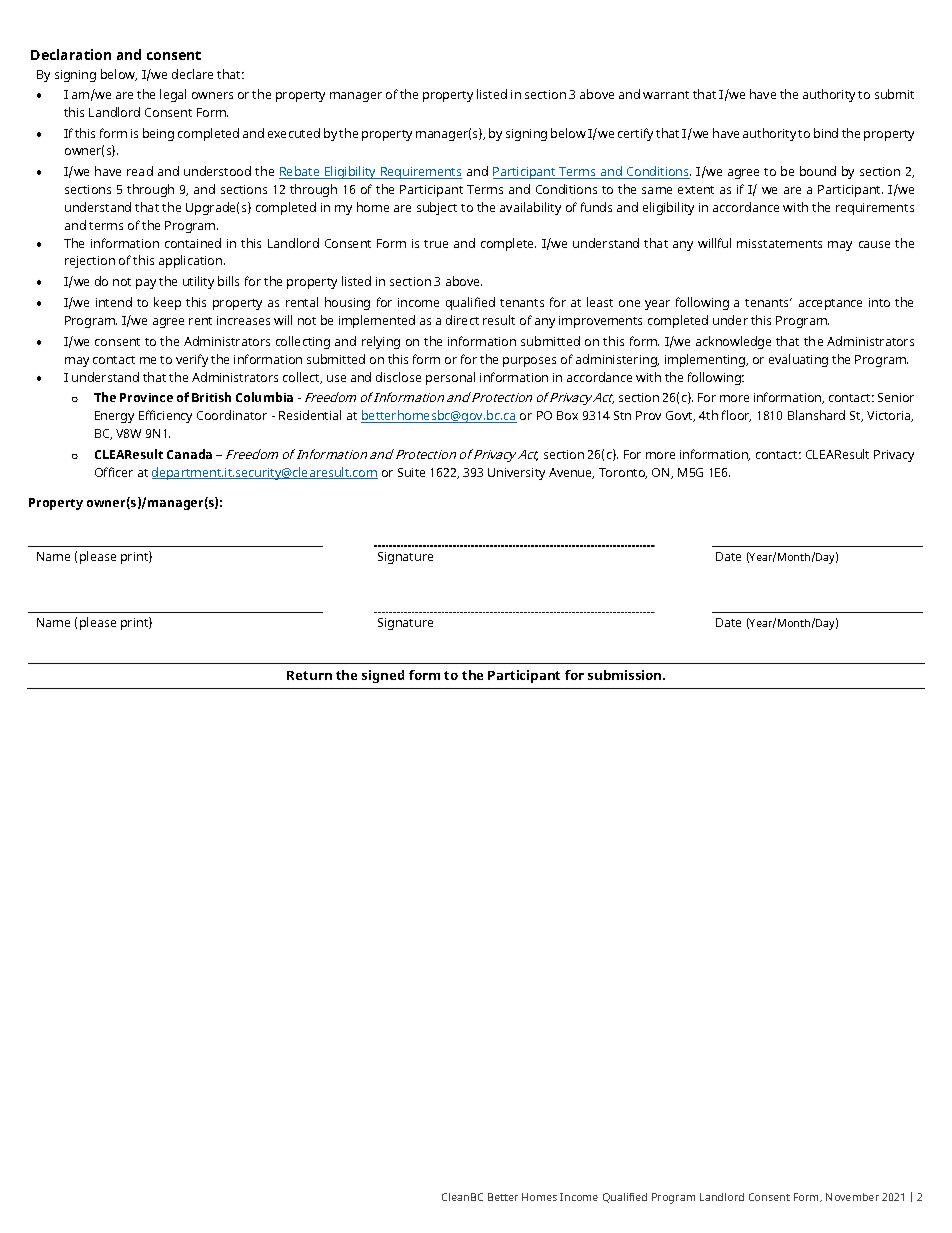  What do you see at coordinates (626, 675) in the document?
I see `submission` at bounding box center [626, 675].
